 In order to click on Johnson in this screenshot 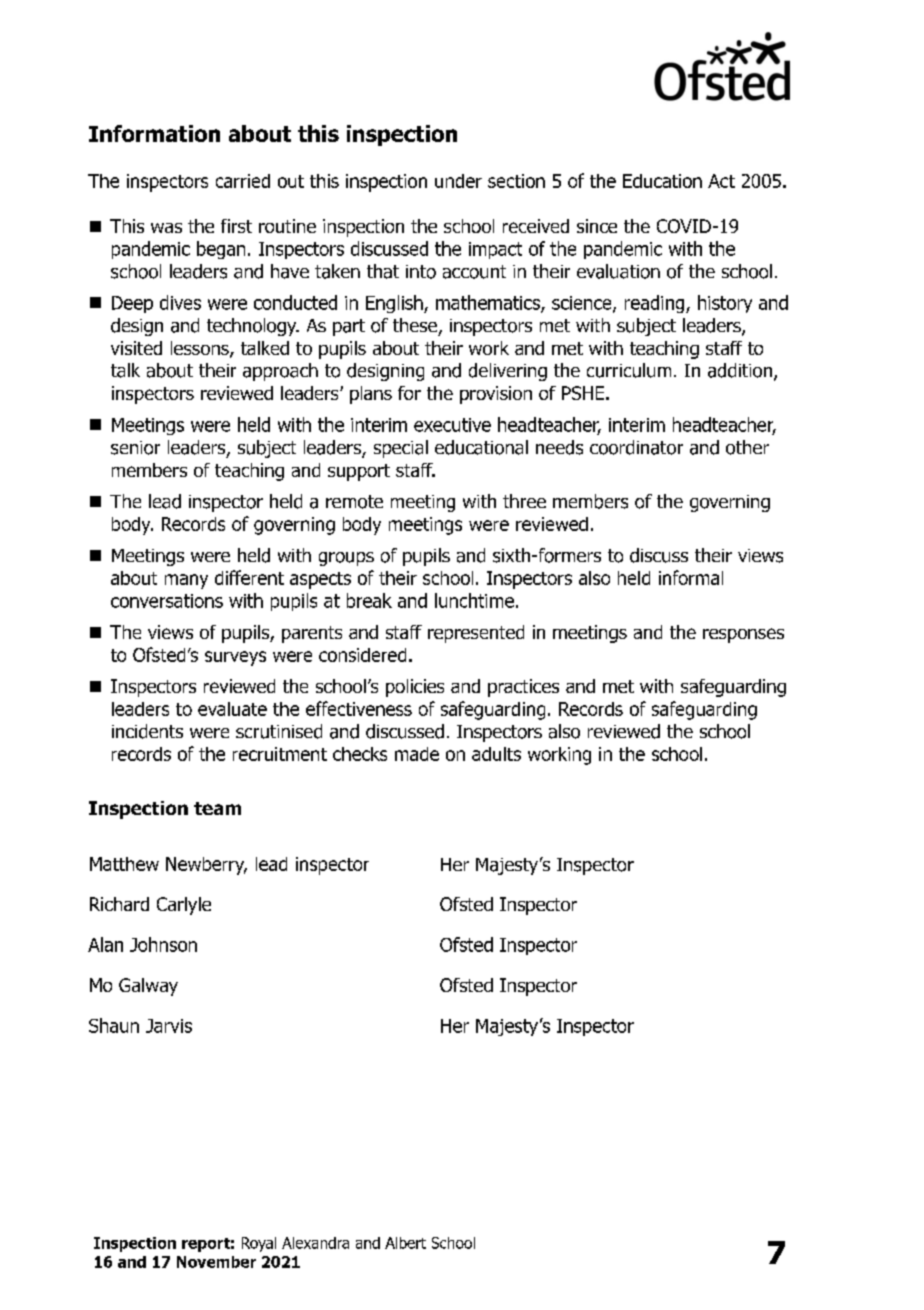, I will do `click(163, 944)`.
